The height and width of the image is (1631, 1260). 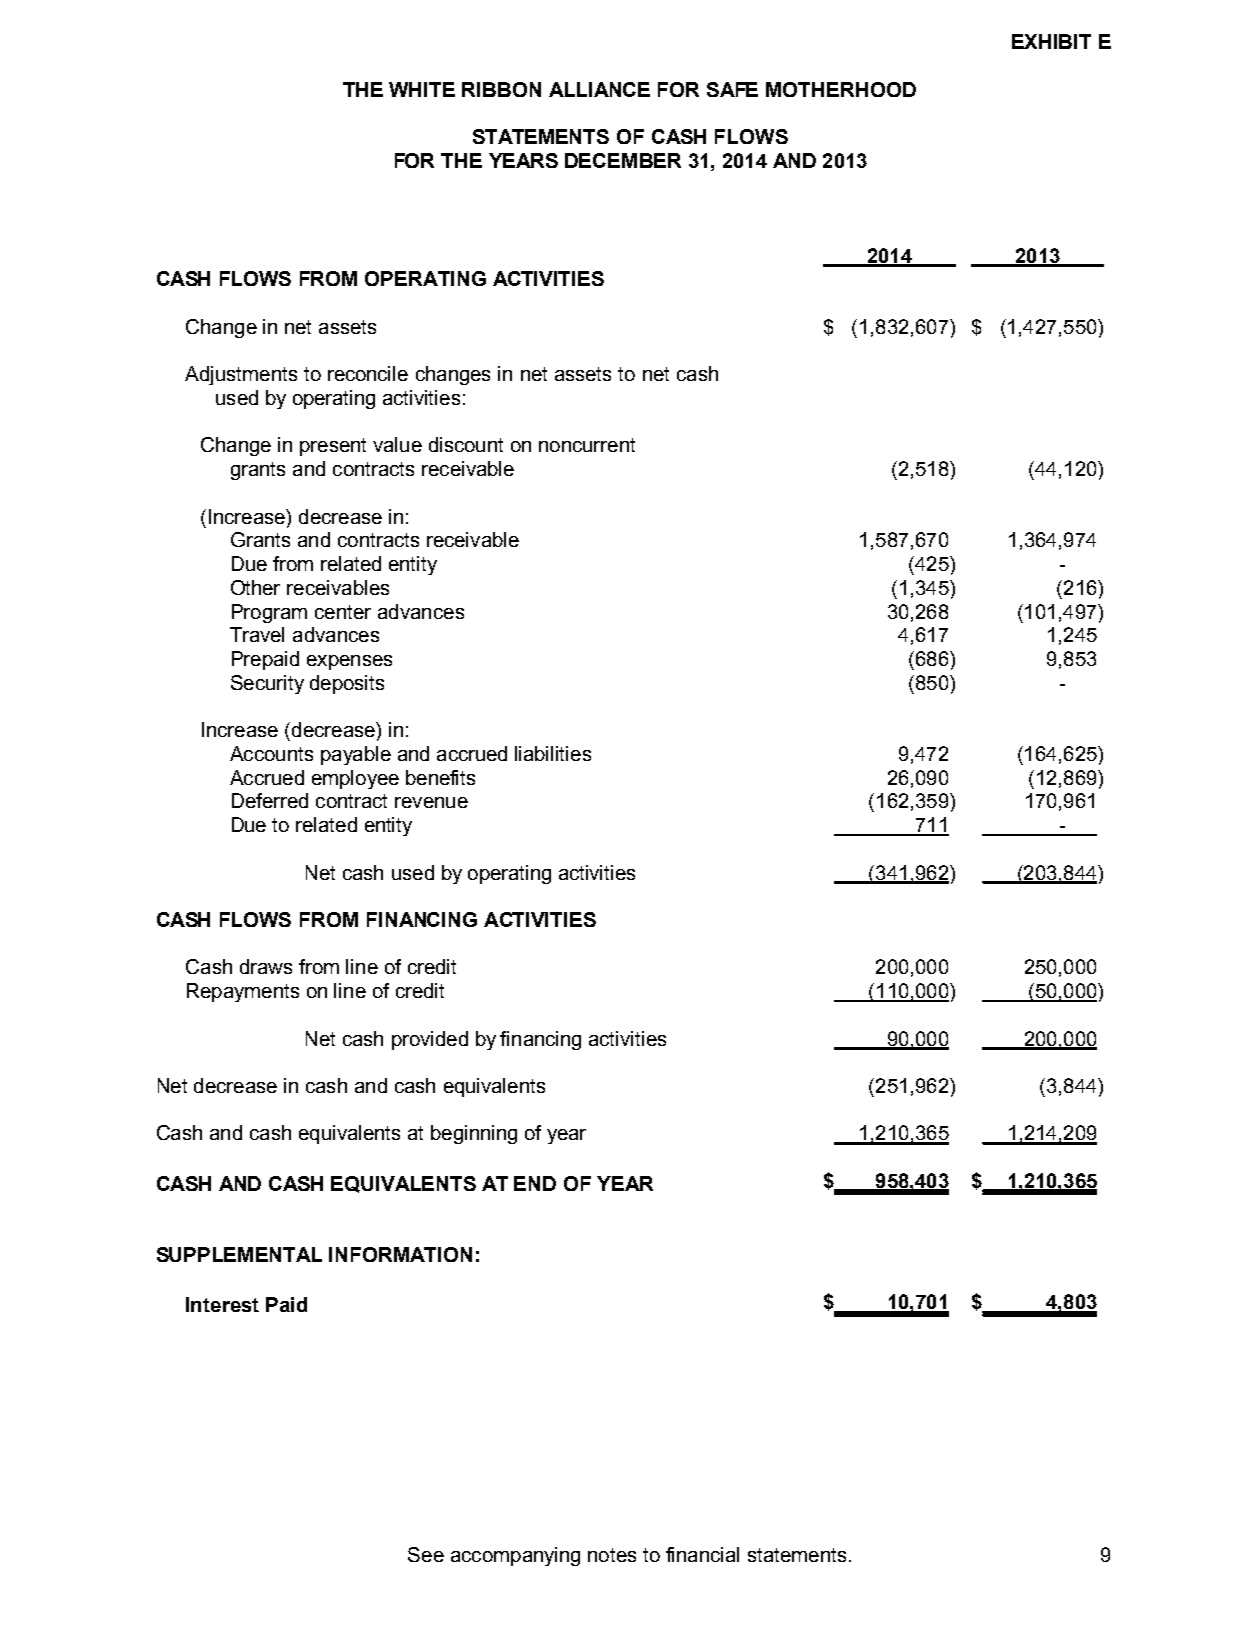 I want to click on discount, so click(x=466, y=444).
